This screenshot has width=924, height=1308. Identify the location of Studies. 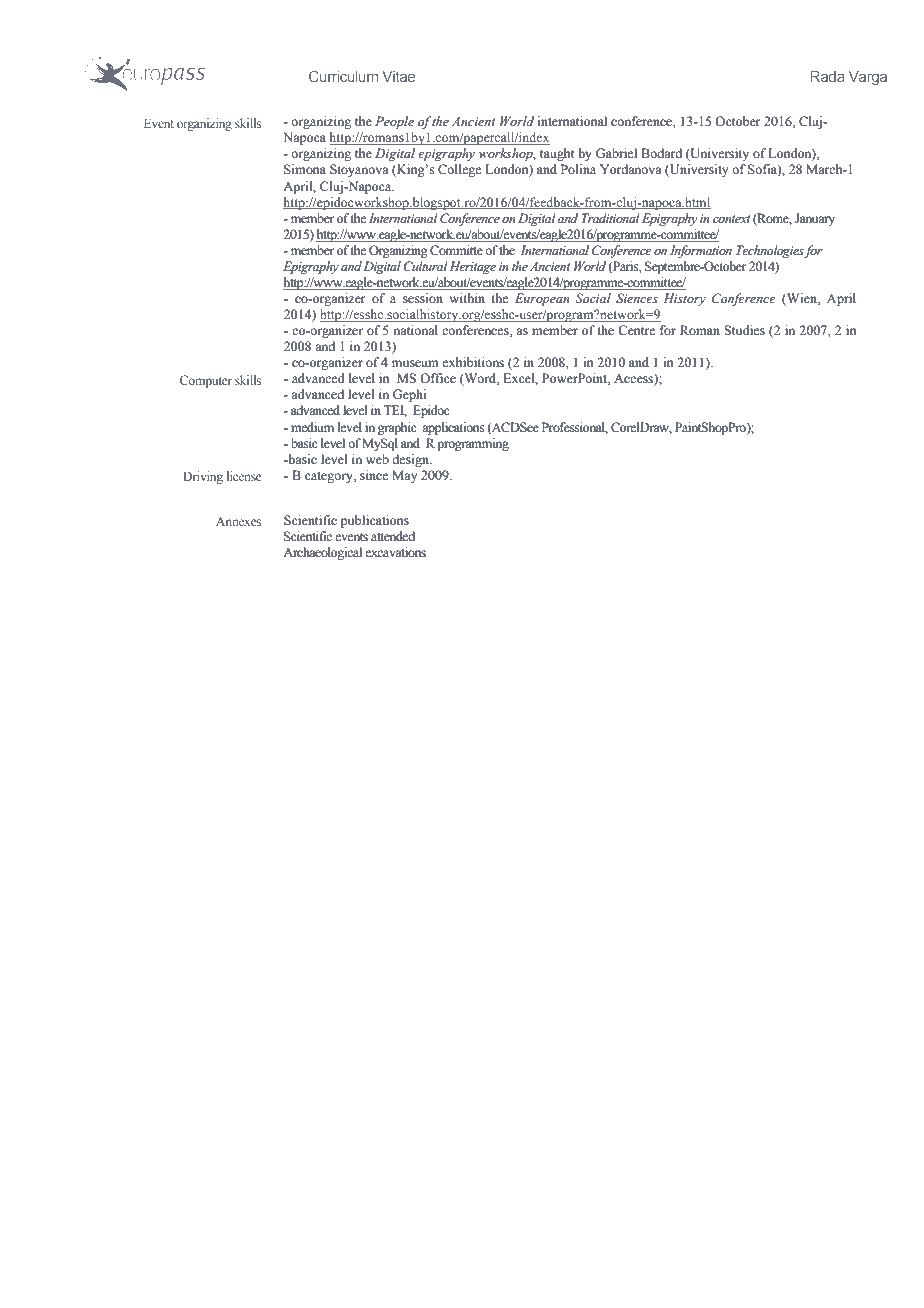
(744, 330).
